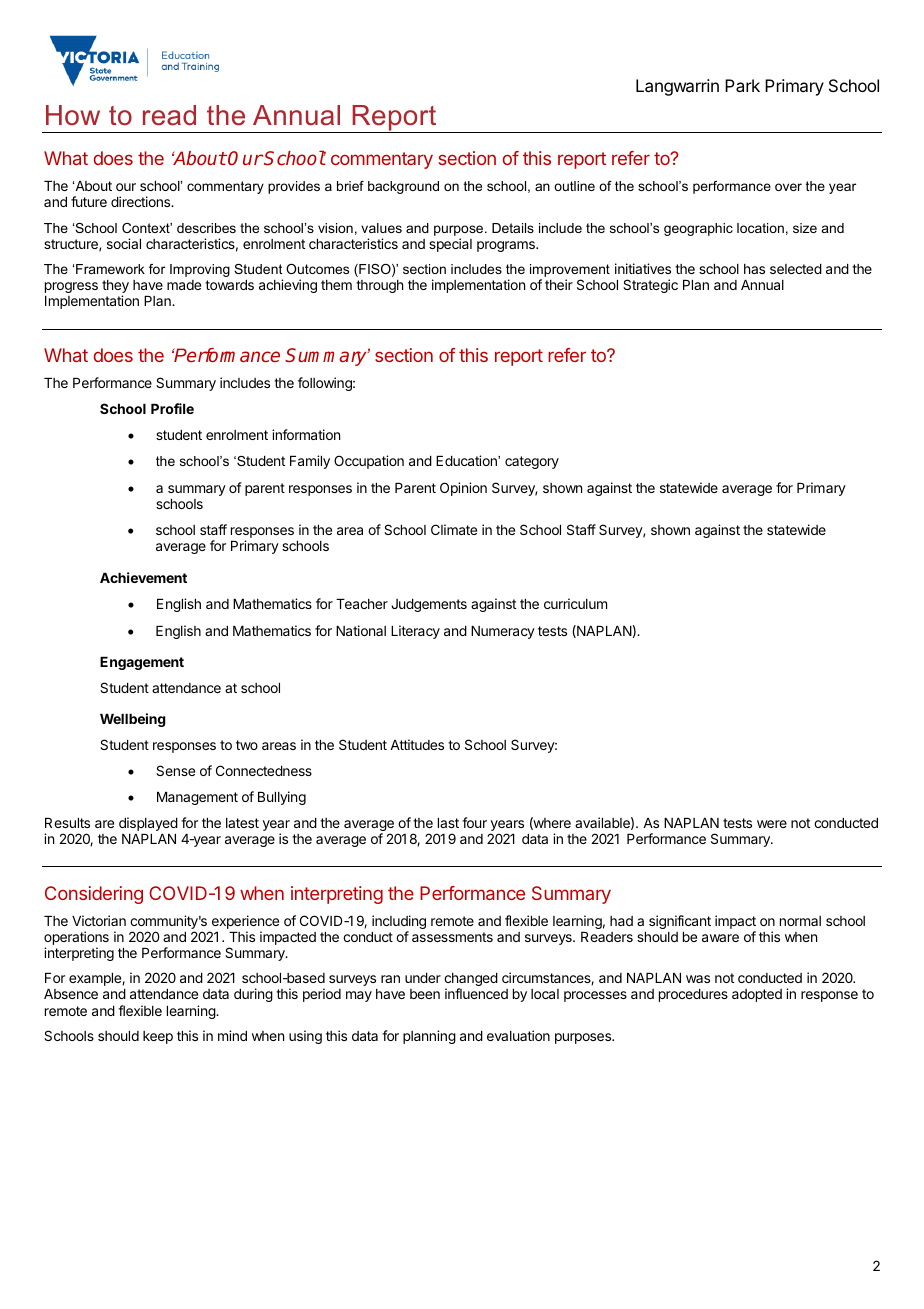  Describe the element at coordinates (172, 408) in the document. I see `Profile` at that location.
